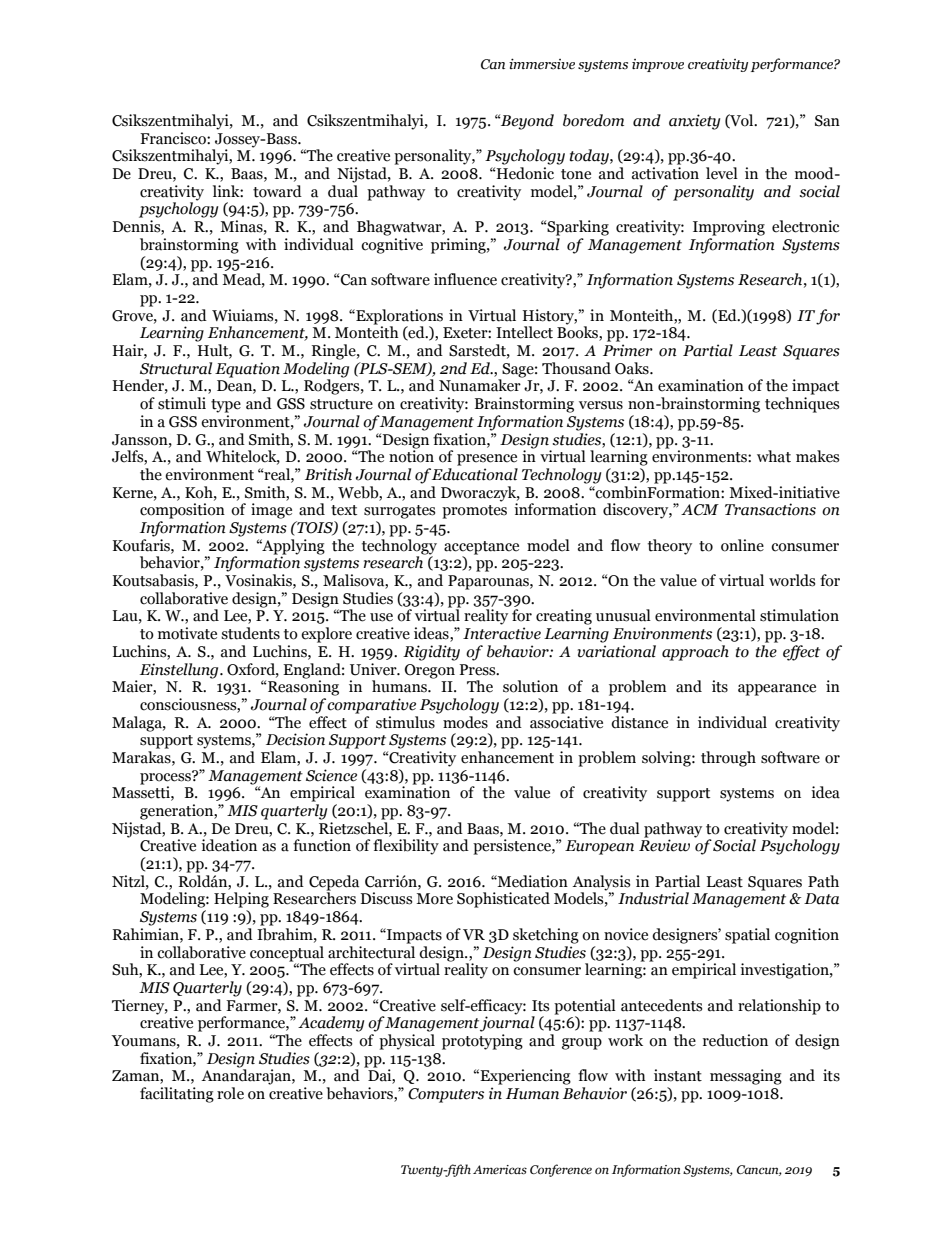 The image size is (952, 1233). Describe the element at coordinates (487, 460) in the screenshot. I see `presence` at that location.
